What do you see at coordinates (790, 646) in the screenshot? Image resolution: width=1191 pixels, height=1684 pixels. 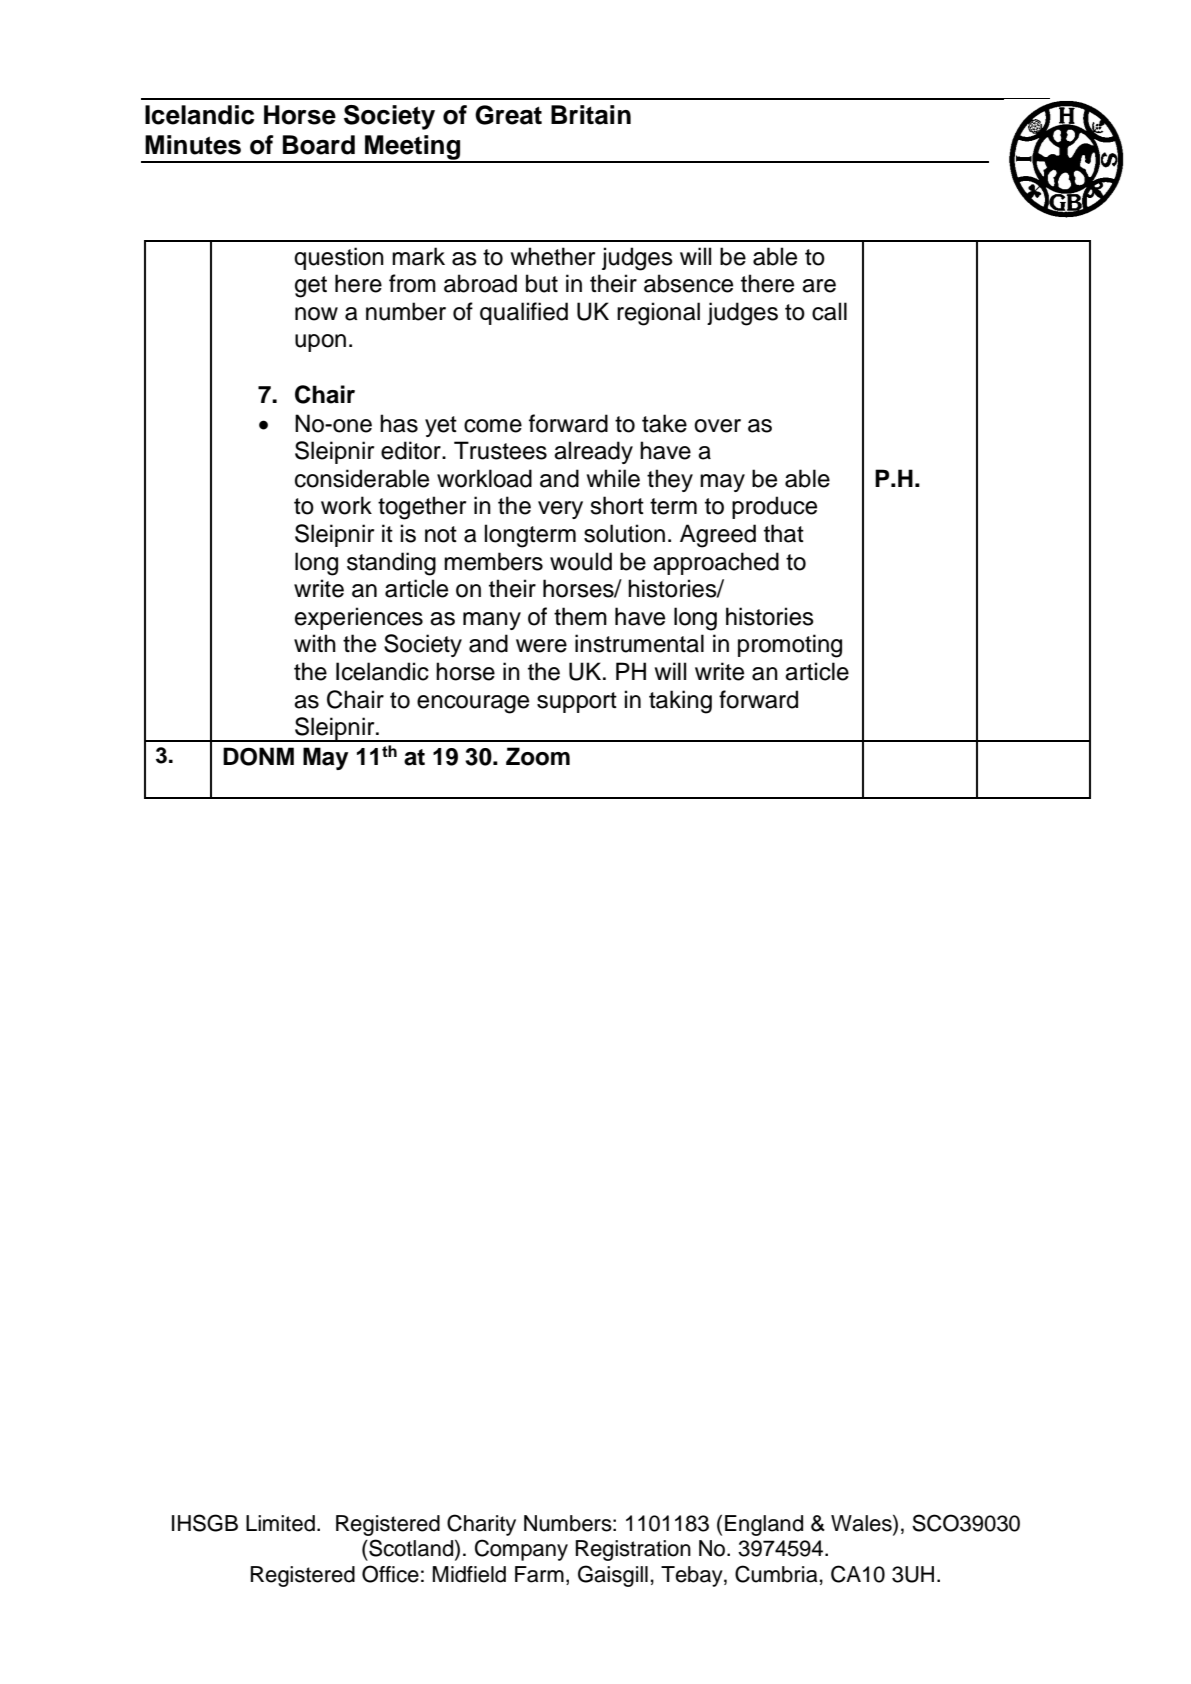 I see `promoting` at bounding box center [790, 646].
